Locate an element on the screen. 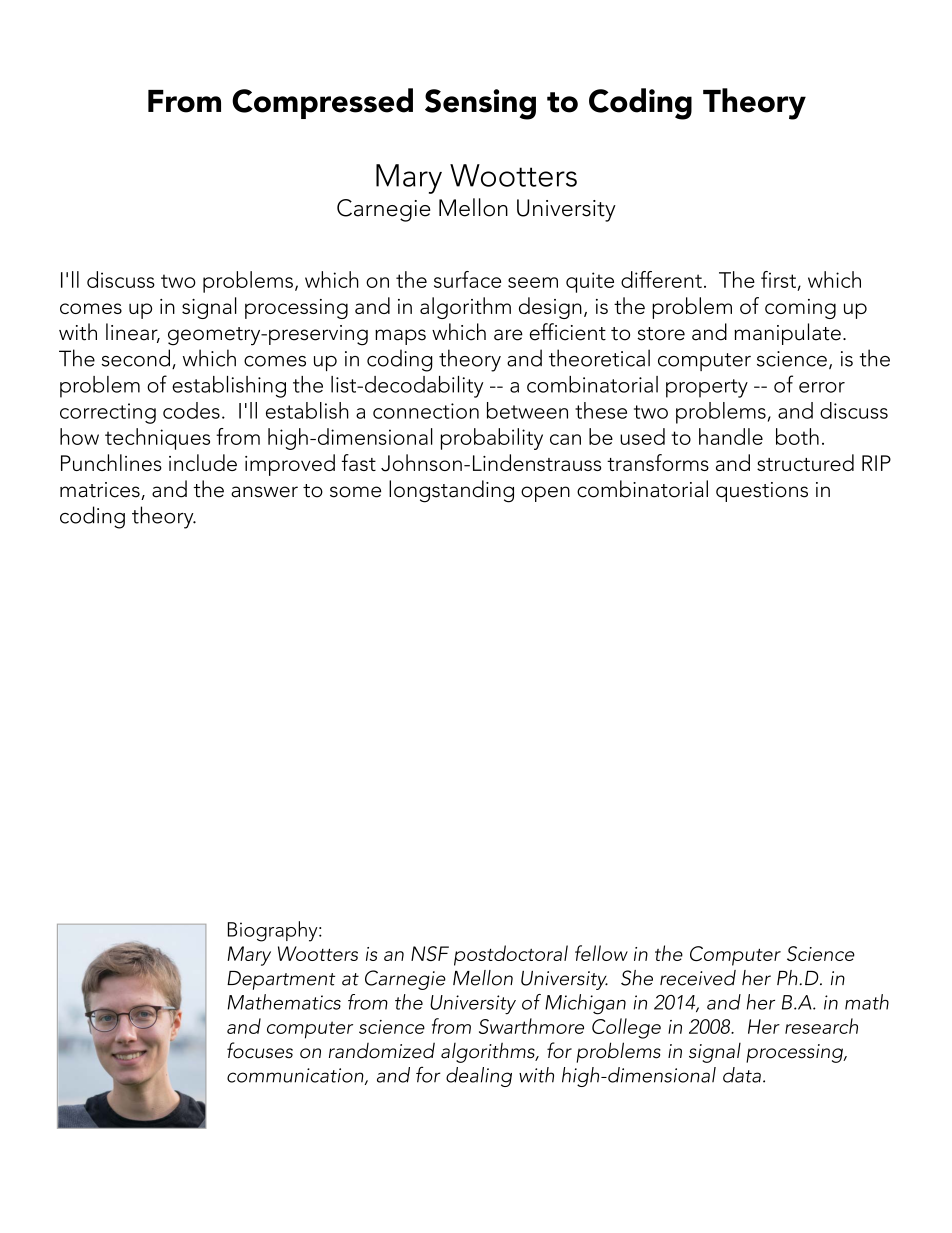 This screenshot has height=1233, width=952. matrices is located at coordinates (101, 491).
